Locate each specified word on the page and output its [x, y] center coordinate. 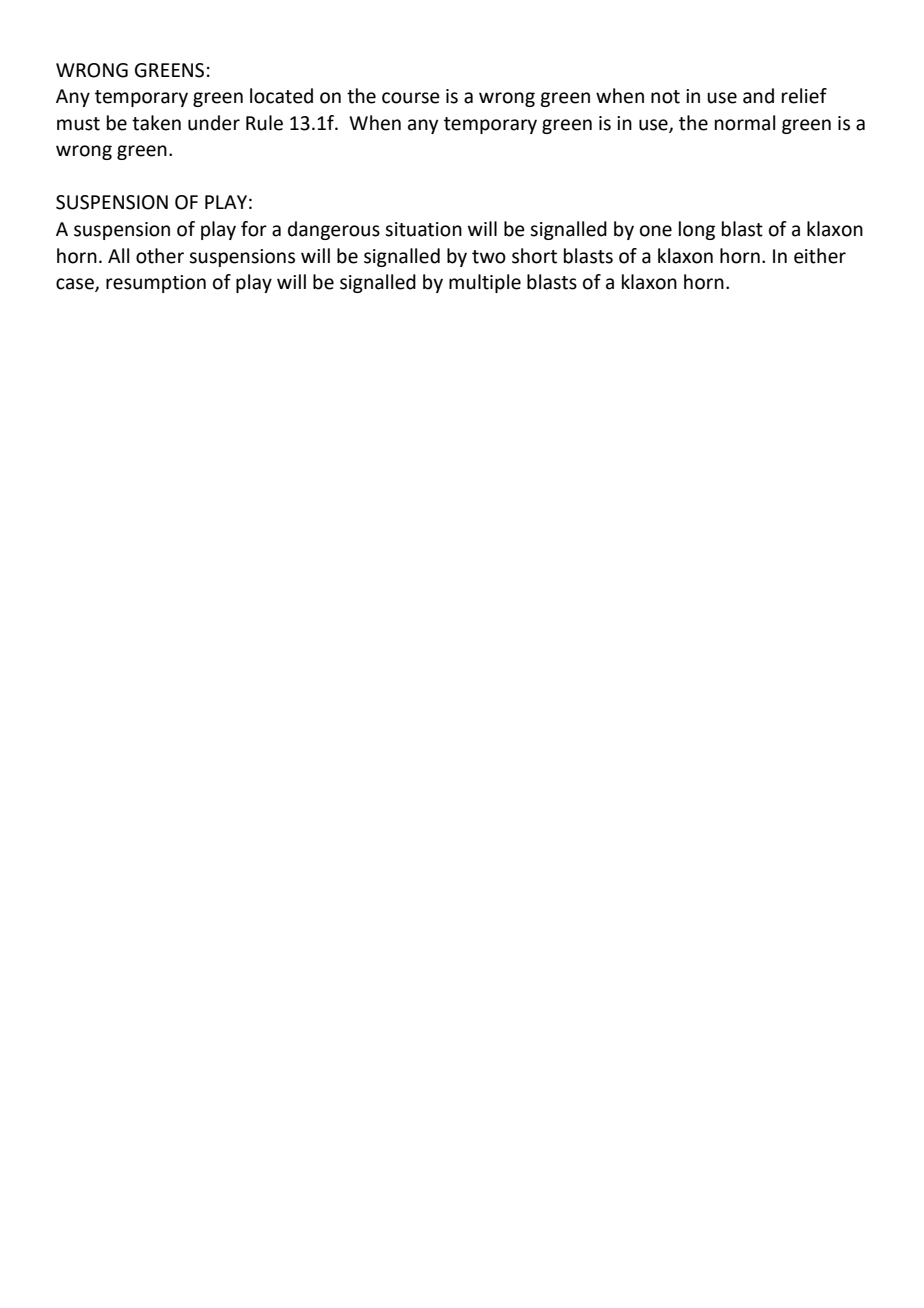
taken [156, 123]
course [411, 98]
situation [423, 229]
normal [745, 123]
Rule [264, 123]
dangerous [334, 230]
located [281, 96]
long [697, 230]
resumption [156, 284]
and [758, 96]
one [656, 231]
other [160, 256]
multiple [485, 283]
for [254, 229]
